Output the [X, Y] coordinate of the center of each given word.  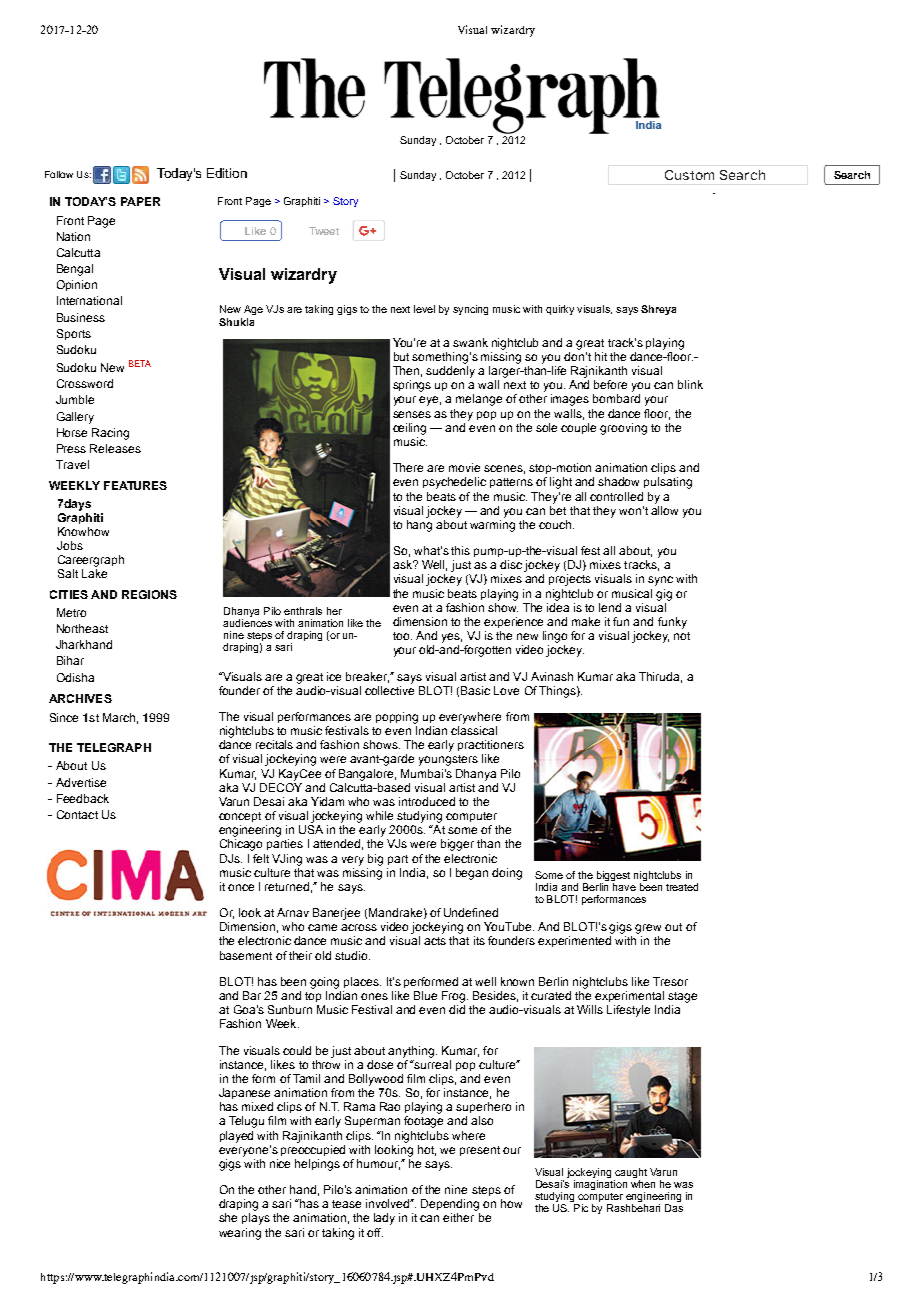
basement [246, 955]
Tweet [324, 231]
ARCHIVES [80, 698]
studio [352, 955]
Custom [689, 175]
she [228, 1217]
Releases [115, 448]
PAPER [140, 201]
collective [389, 689]
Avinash [552, 676]
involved [389, 1203]
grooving [623, 429]
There [408, 467]
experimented [574, 941]
